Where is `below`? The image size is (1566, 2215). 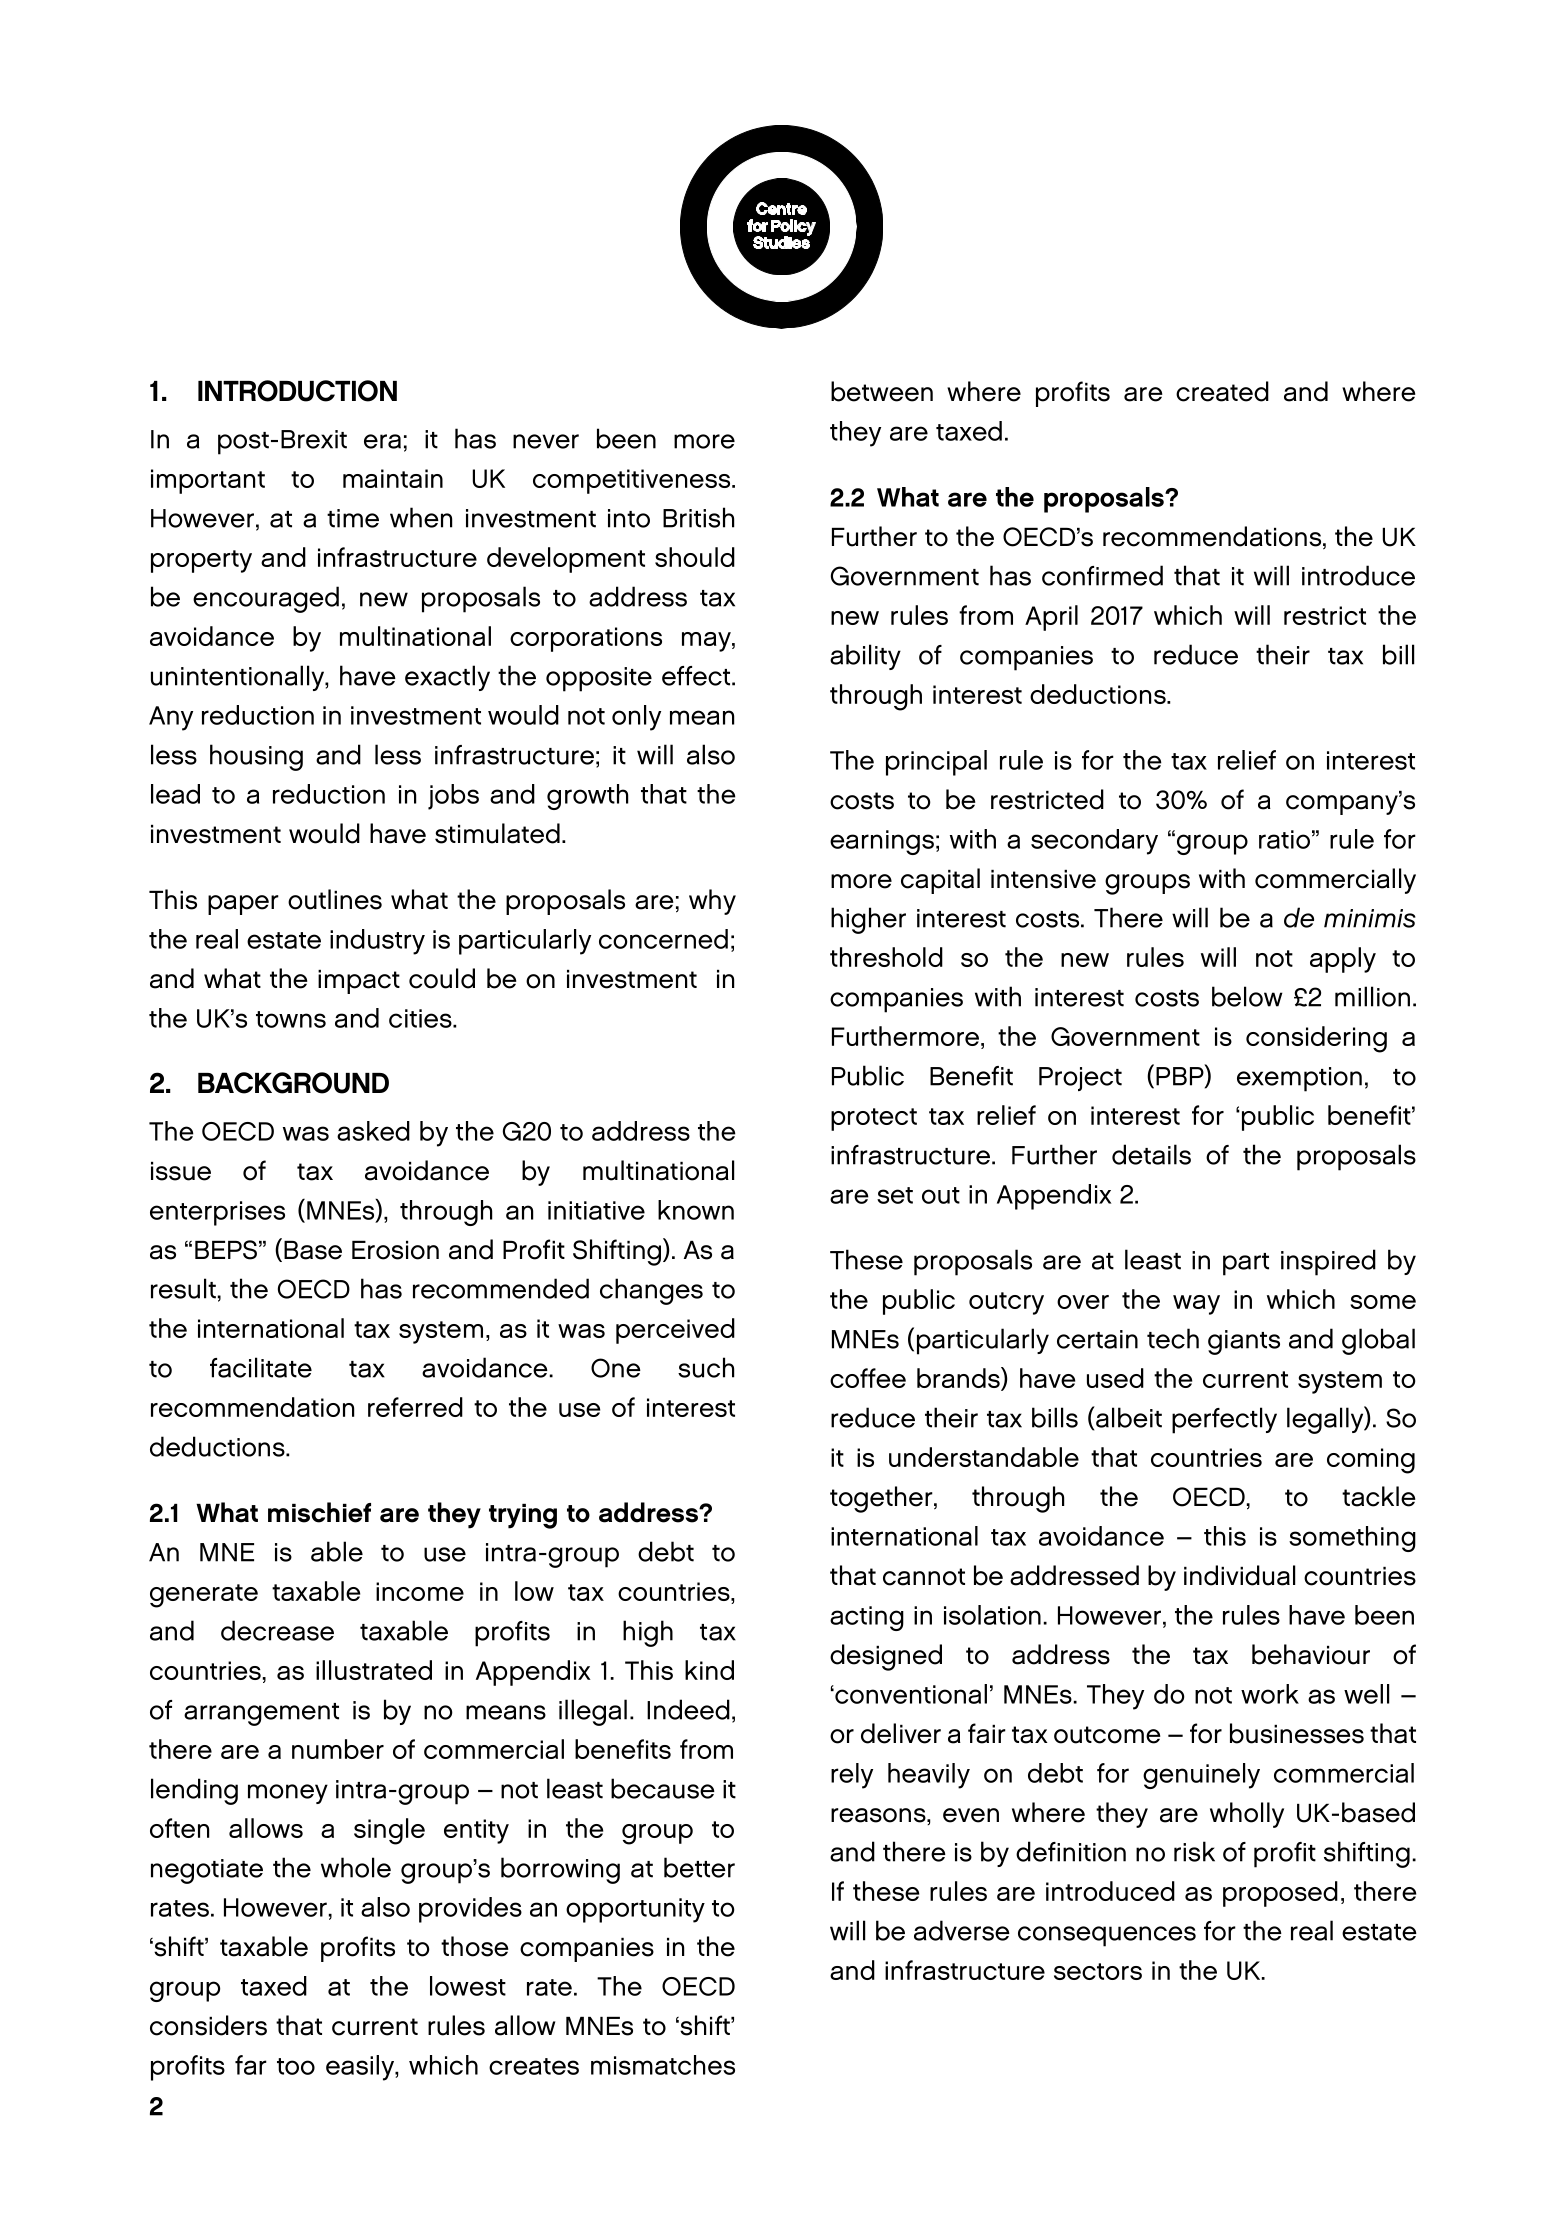 below is located at coordinates (1247, 996).
